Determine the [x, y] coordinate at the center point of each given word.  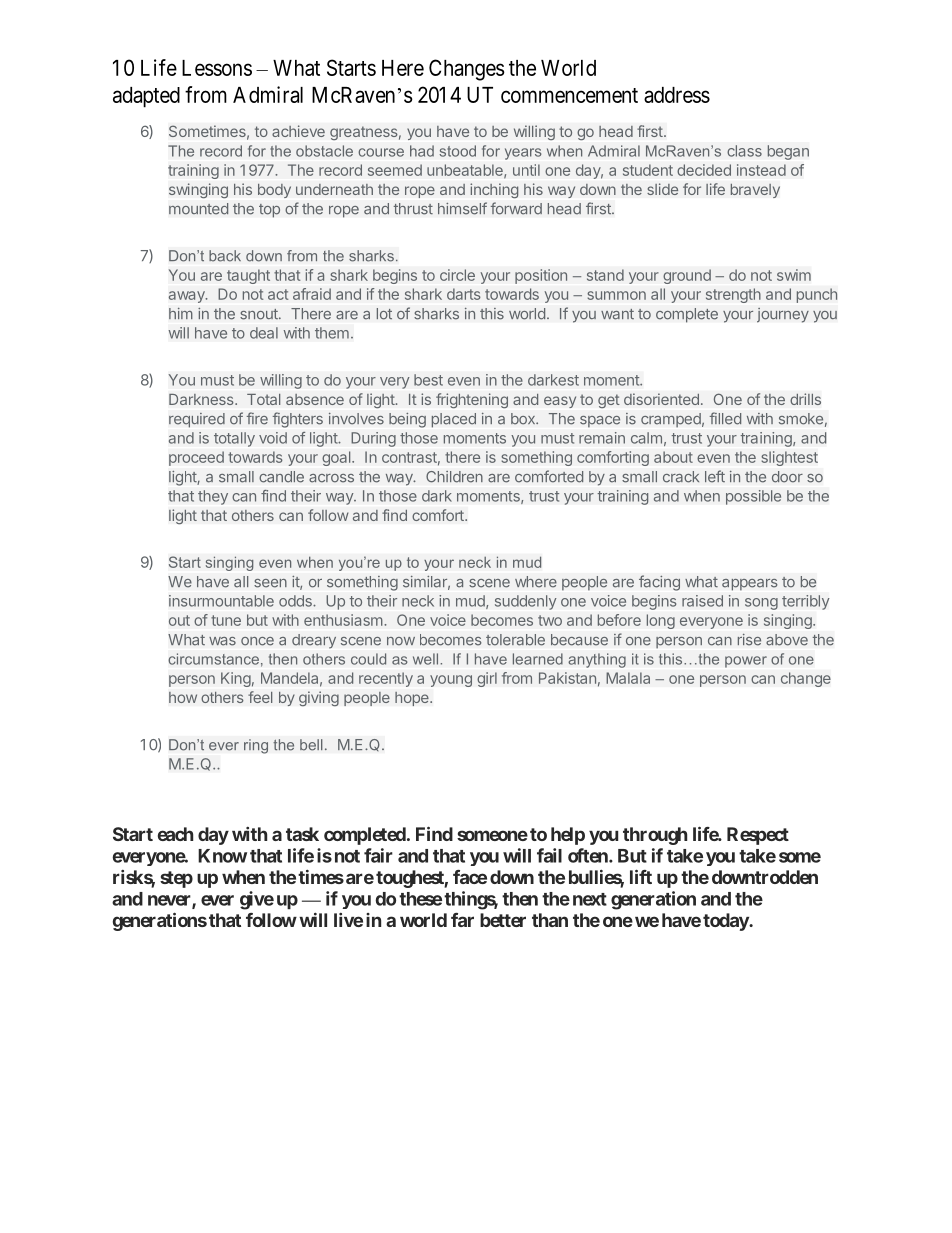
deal [264, 333]
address [677, 95]
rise [749, 639]
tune [226, 620]
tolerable [515, 640]
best [428, 380]
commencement [569, 95]
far [462, 920]
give [257, 900]
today [726, 922]
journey [783, 315]
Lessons [217, 68]
